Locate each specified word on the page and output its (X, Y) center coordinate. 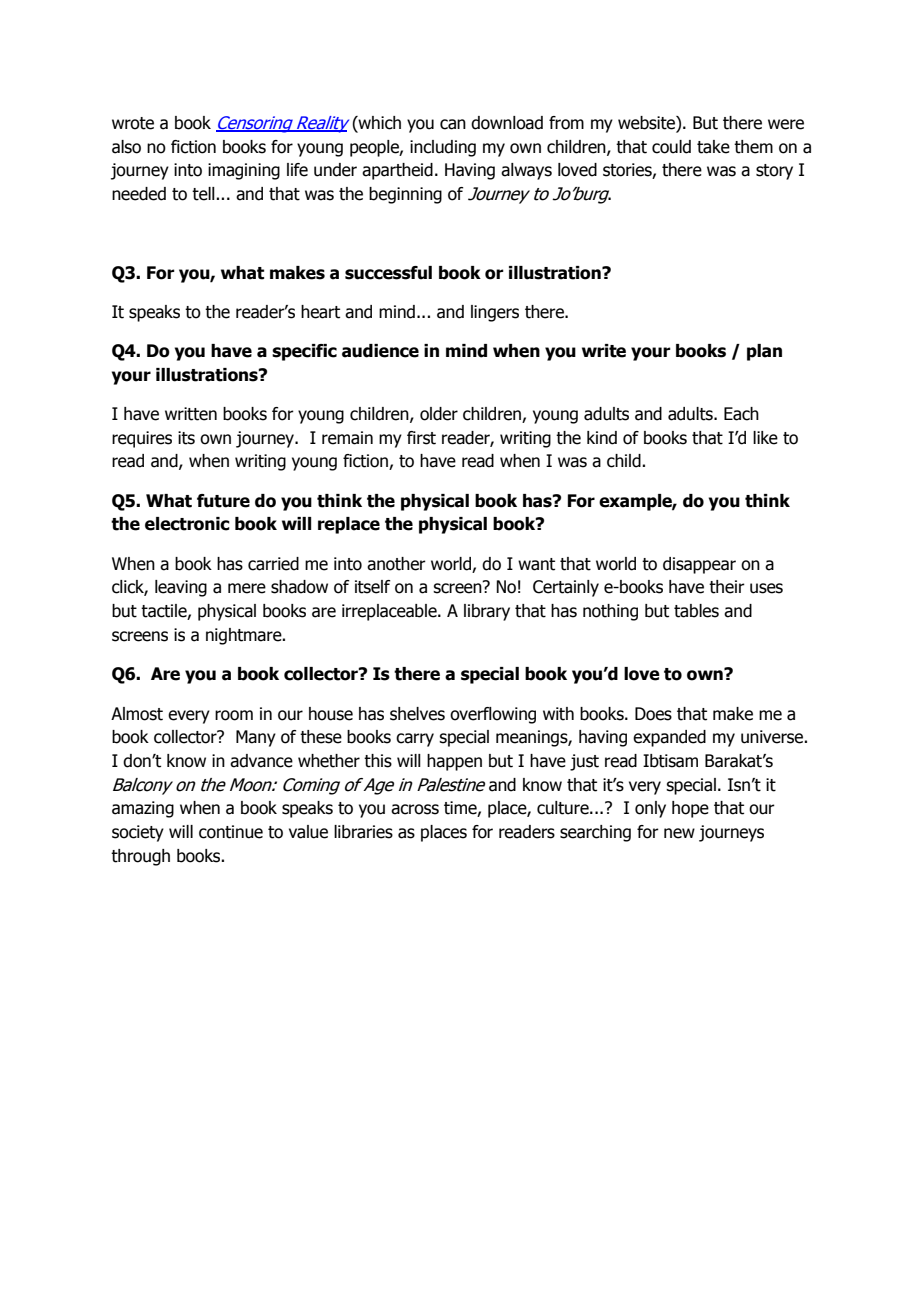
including (443, 148)
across (415, 809)
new (679, 833)
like (765, 438)
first (421, 438)
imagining (244, 171)
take (713, 147)
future (223, 501)
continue (231, 832)
